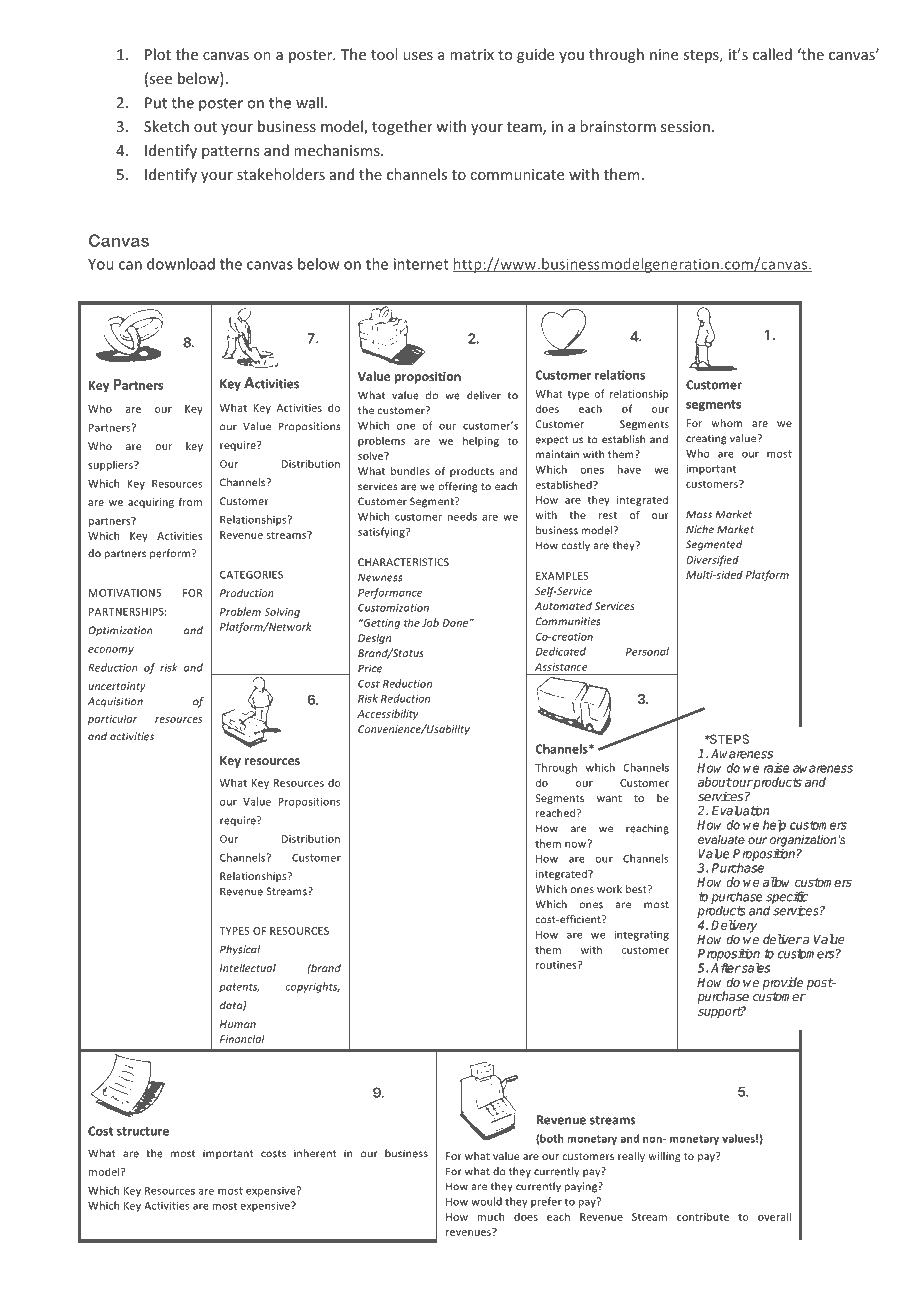 This screenshot has width=924, height=1308. I want to click on structure, so click(143, 1131).
